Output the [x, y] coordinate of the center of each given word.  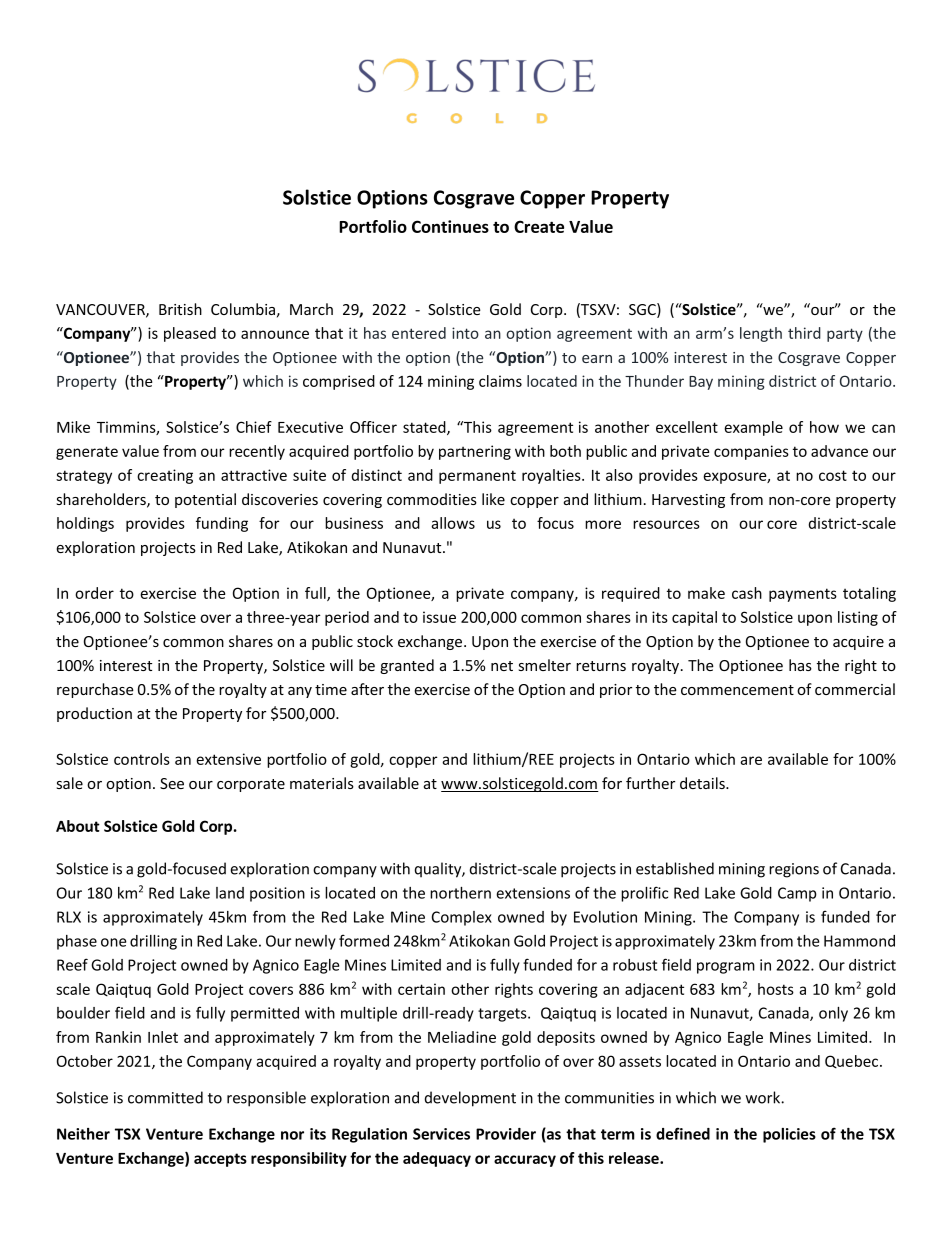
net [502, 666]
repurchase [95, 690]
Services [441, 1134]
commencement [737, 690]
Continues [450, 226]
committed [165, 1097]
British [180, 309]
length [761, 334]
